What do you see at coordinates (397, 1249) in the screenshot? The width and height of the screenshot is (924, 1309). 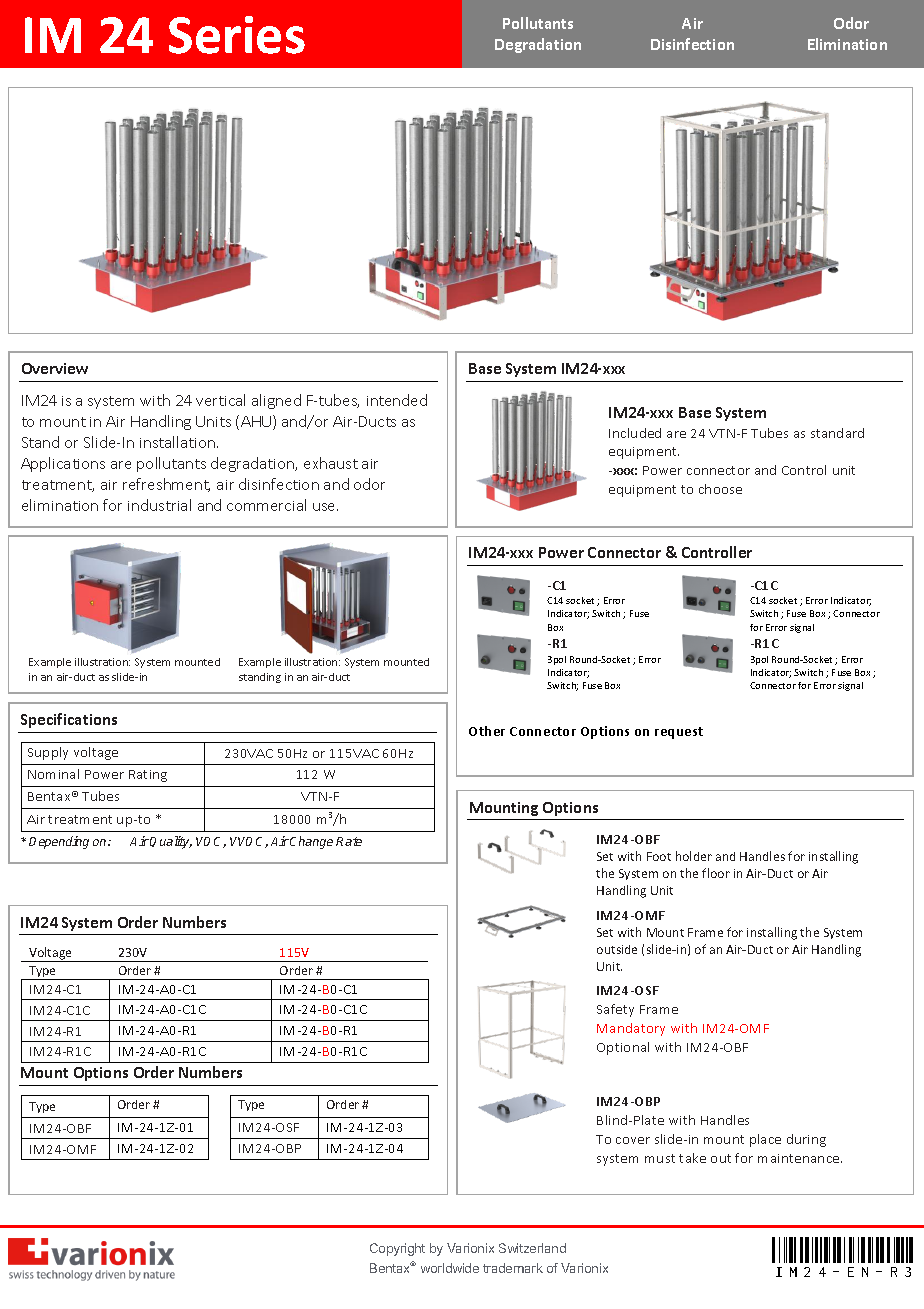 I see `Copyright` at bounding box center [397, 1249].
